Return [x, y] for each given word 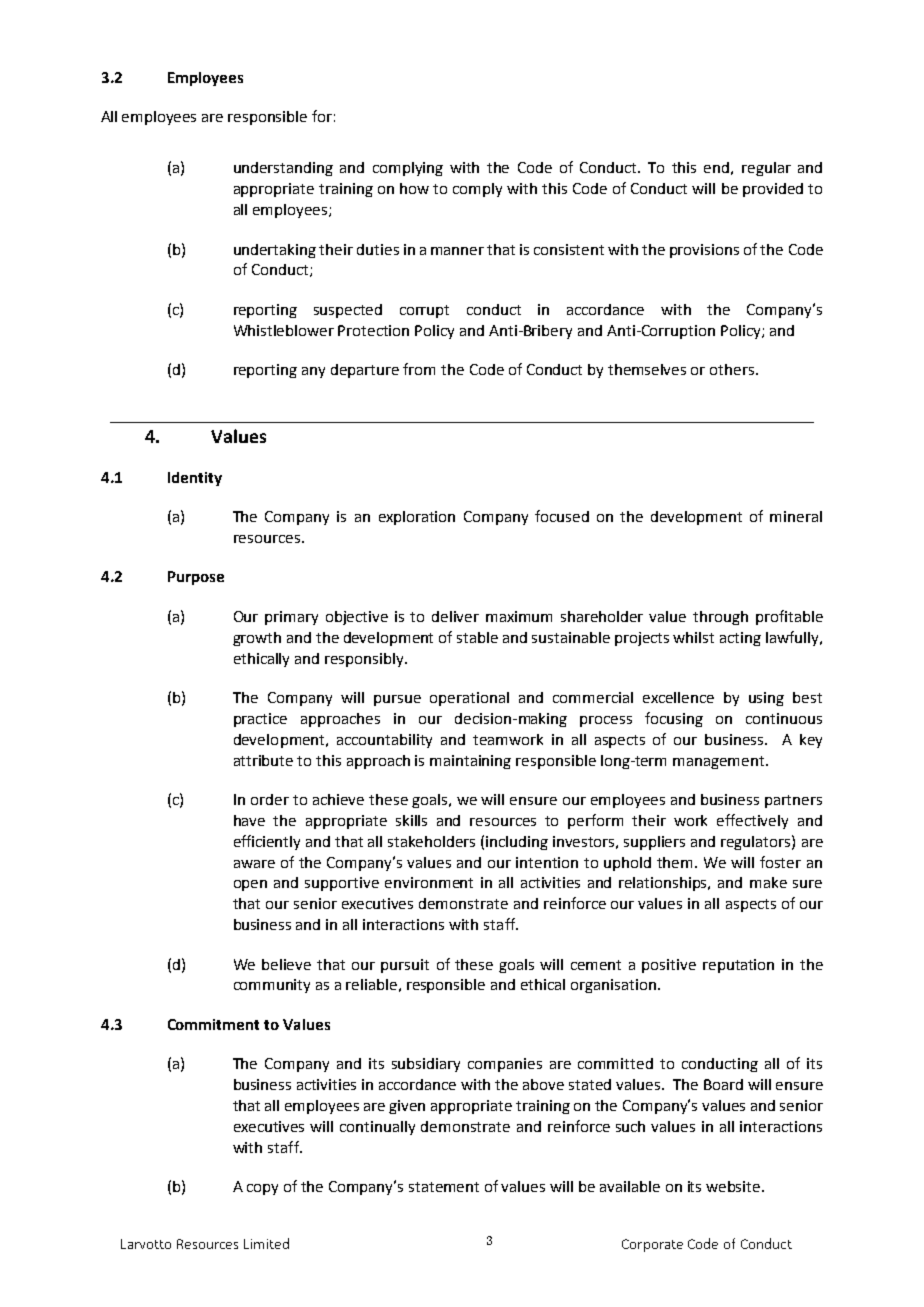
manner [457, 251]
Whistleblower [284, 330]
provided [773, 190]
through [720, 618]
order [270, 799]
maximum [519, 616]
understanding [283, 169]
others [733, 369]
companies [505, 1065]
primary [291, 618]
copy [262, 1189]
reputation [738, 966]
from [419, 369]
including [517, 843]
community [272, 986]
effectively [752, 821]
